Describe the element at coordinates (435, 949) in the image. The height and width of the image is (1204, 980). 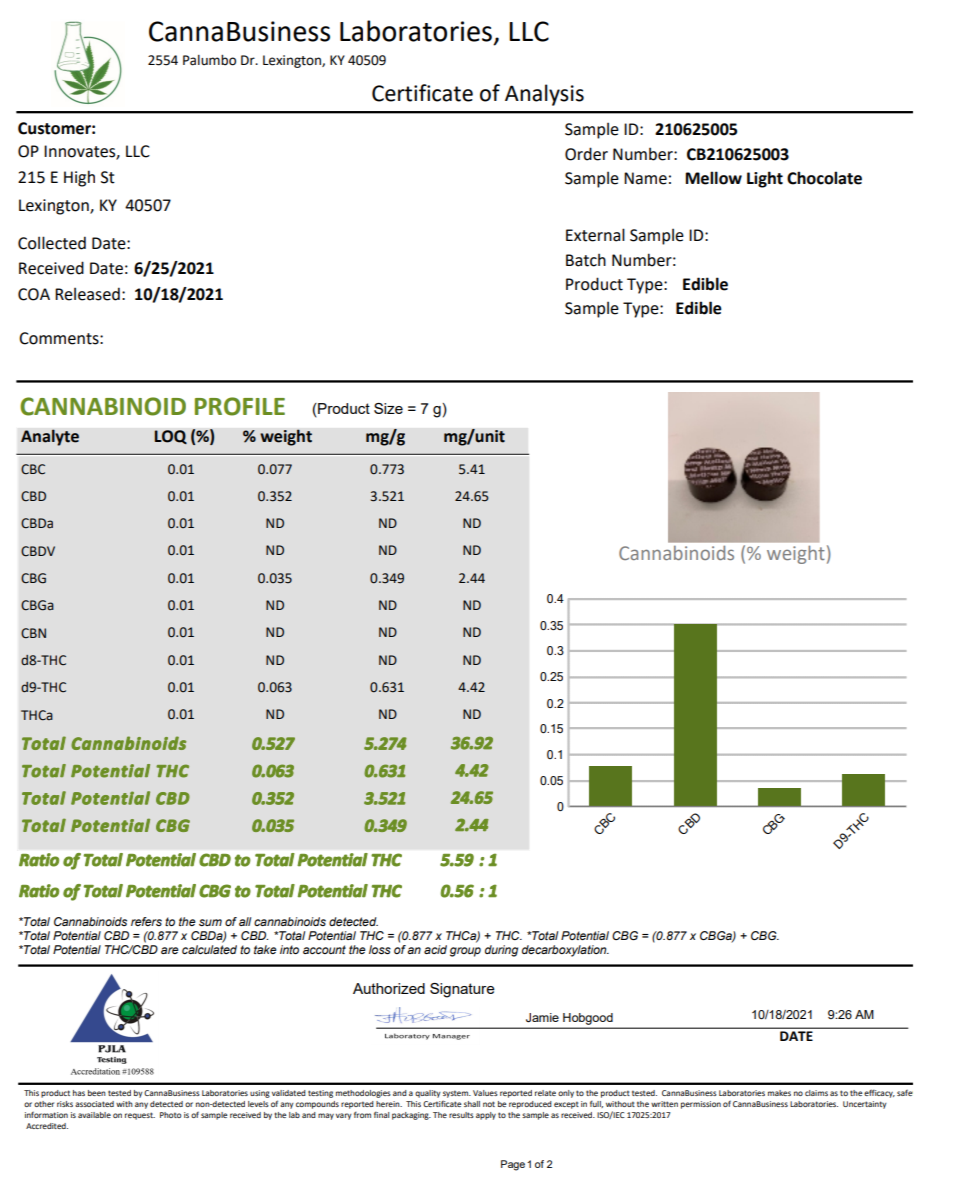
I see `acid` at that location.
